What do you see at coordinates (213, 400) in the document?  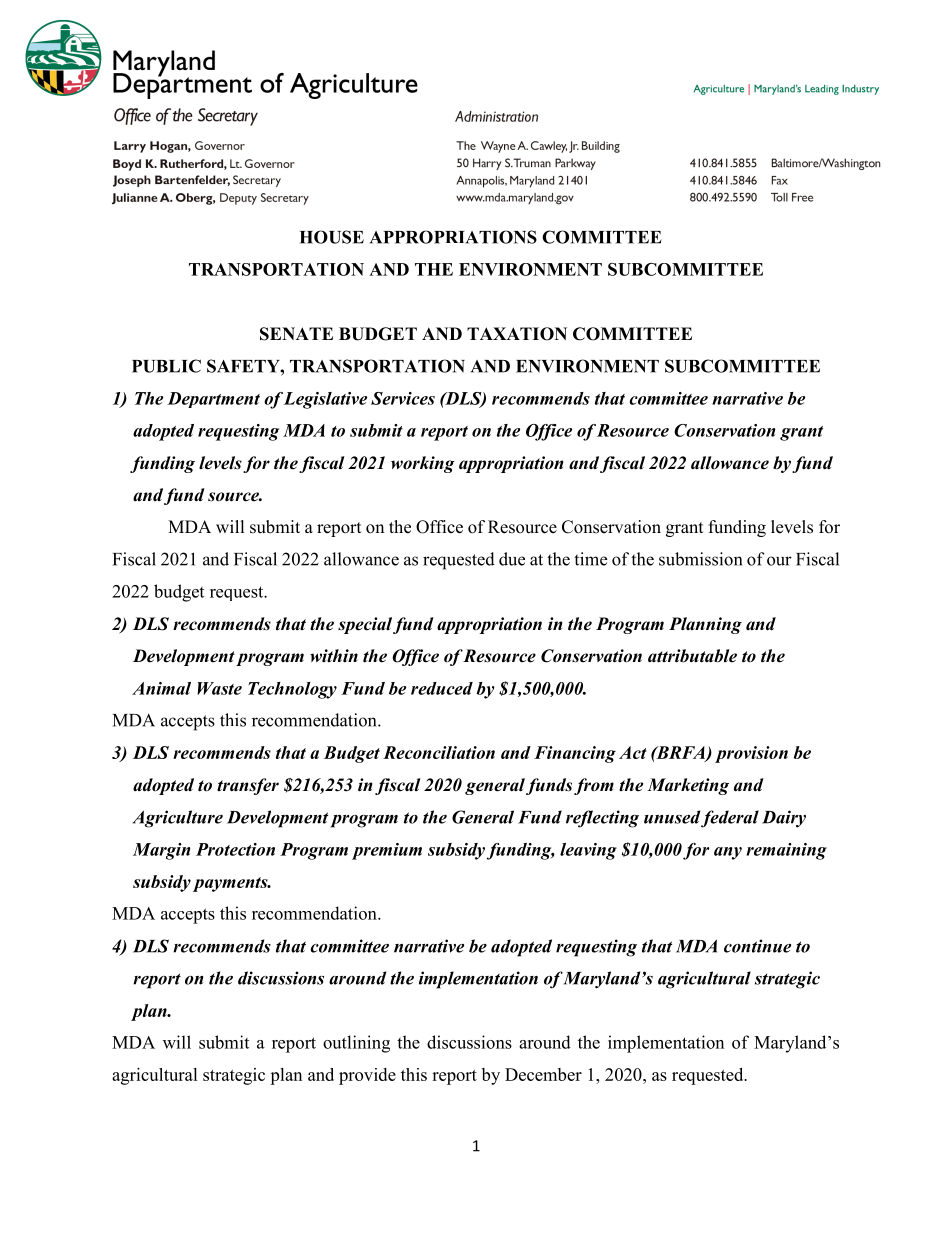 I see `Department` at bounding box center [213, 400].
